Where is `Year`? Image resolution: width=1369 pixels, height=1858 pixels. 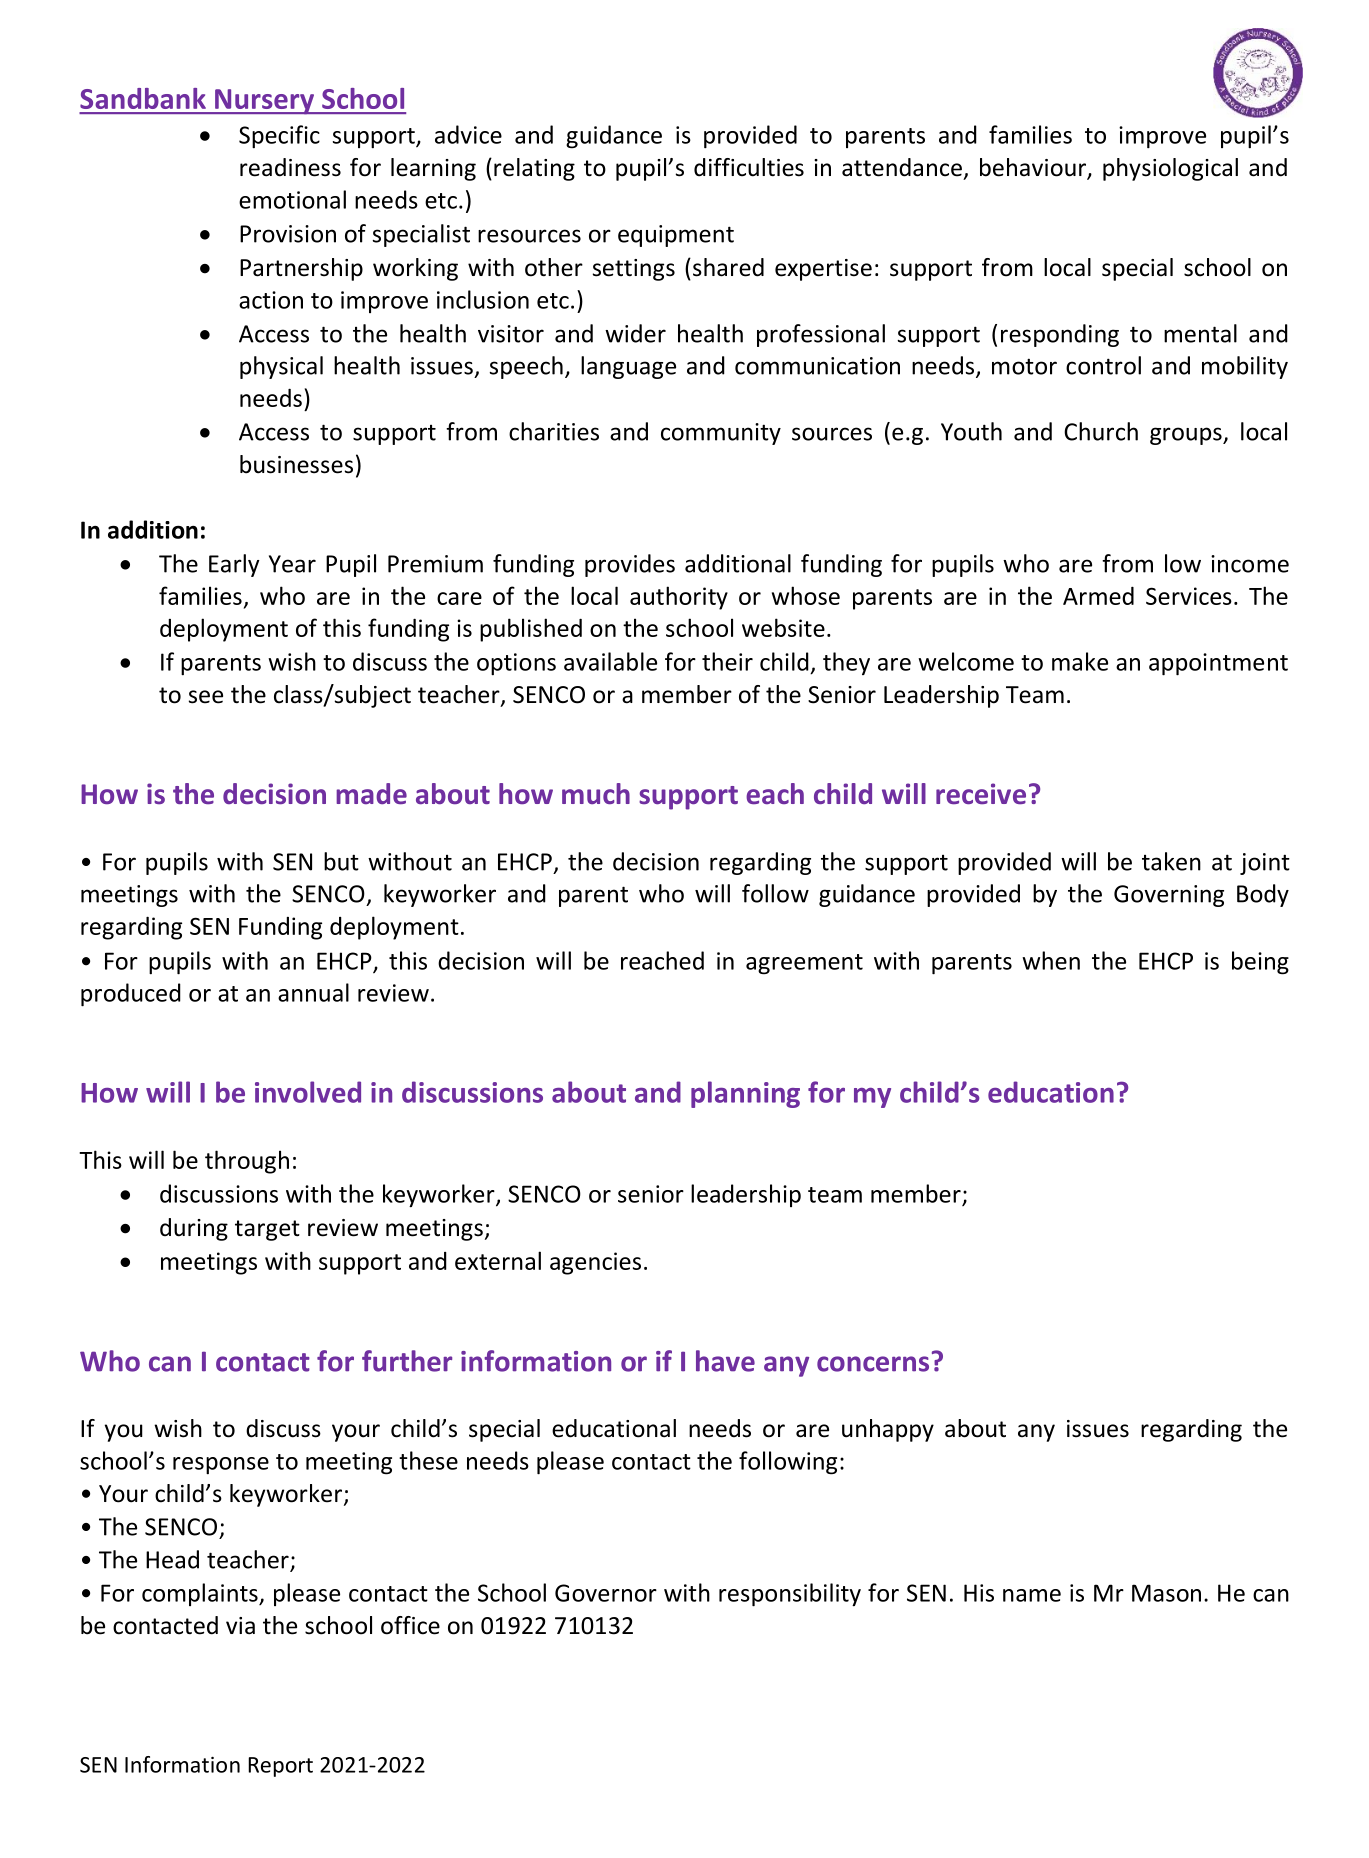 Year is located at coordinates (292, 564).
